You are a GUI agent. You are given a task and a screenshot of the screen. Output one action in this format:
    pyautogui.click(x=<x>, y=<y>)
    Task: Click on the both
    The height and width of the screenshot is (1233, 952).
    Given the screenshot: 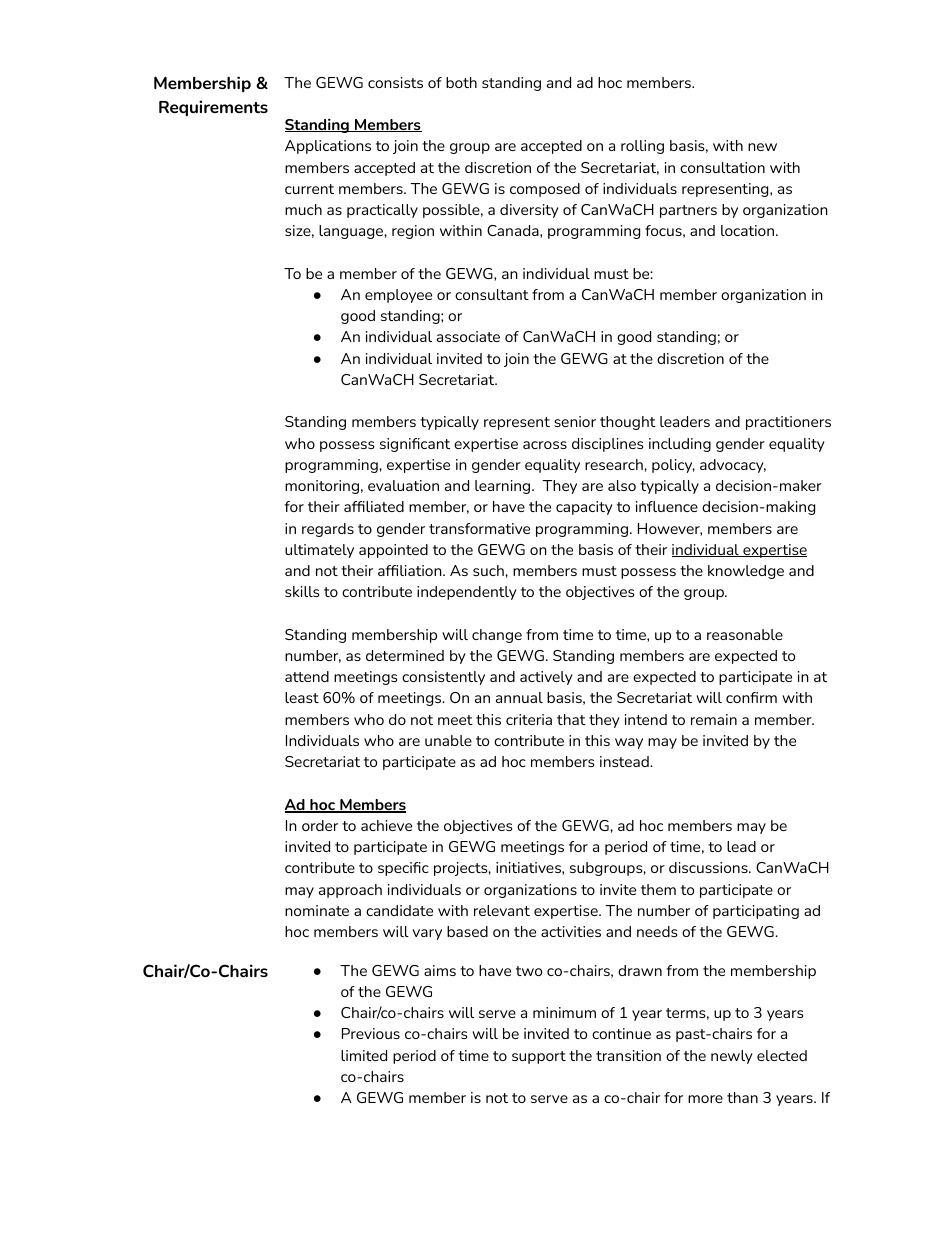 What is the action you would take?
    pyautogui.click(x=461, y=82)
